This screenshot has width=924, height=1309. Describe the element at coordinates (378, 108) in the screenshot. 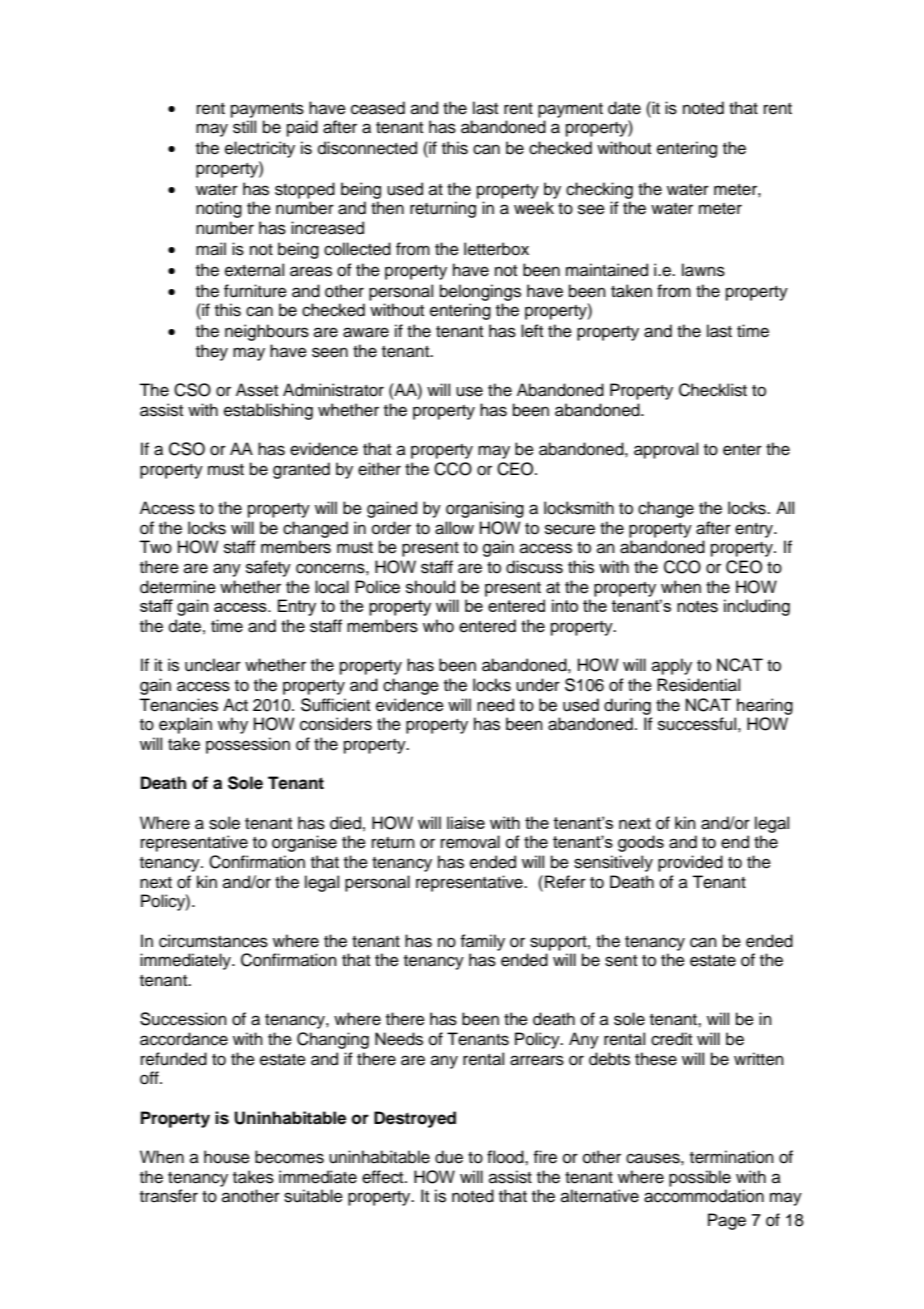

I see `ceased` at that location.
